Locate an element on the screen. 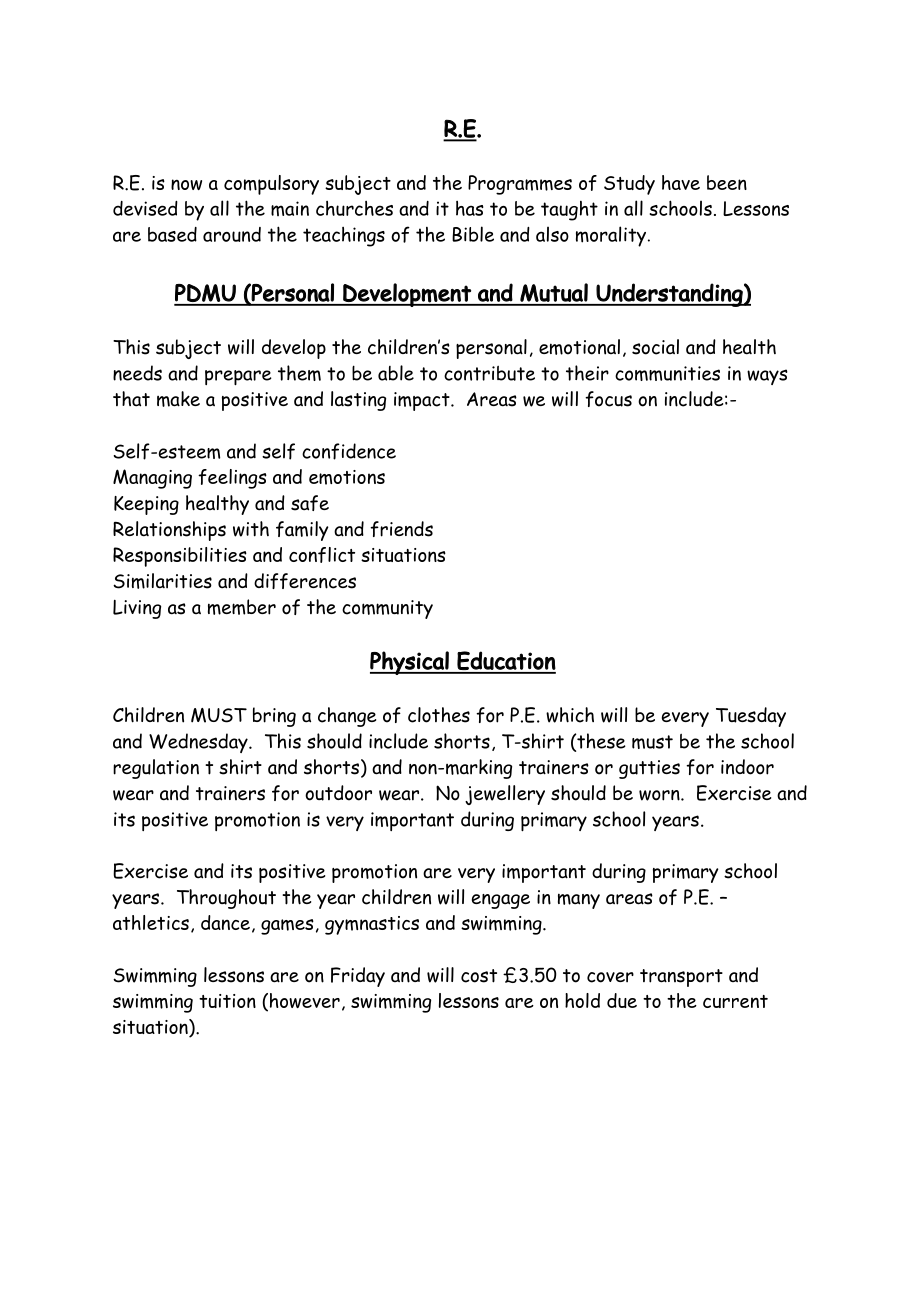 The height and width of the screenshot is (1308, 924). cost is located at coordinates (479, 976).
